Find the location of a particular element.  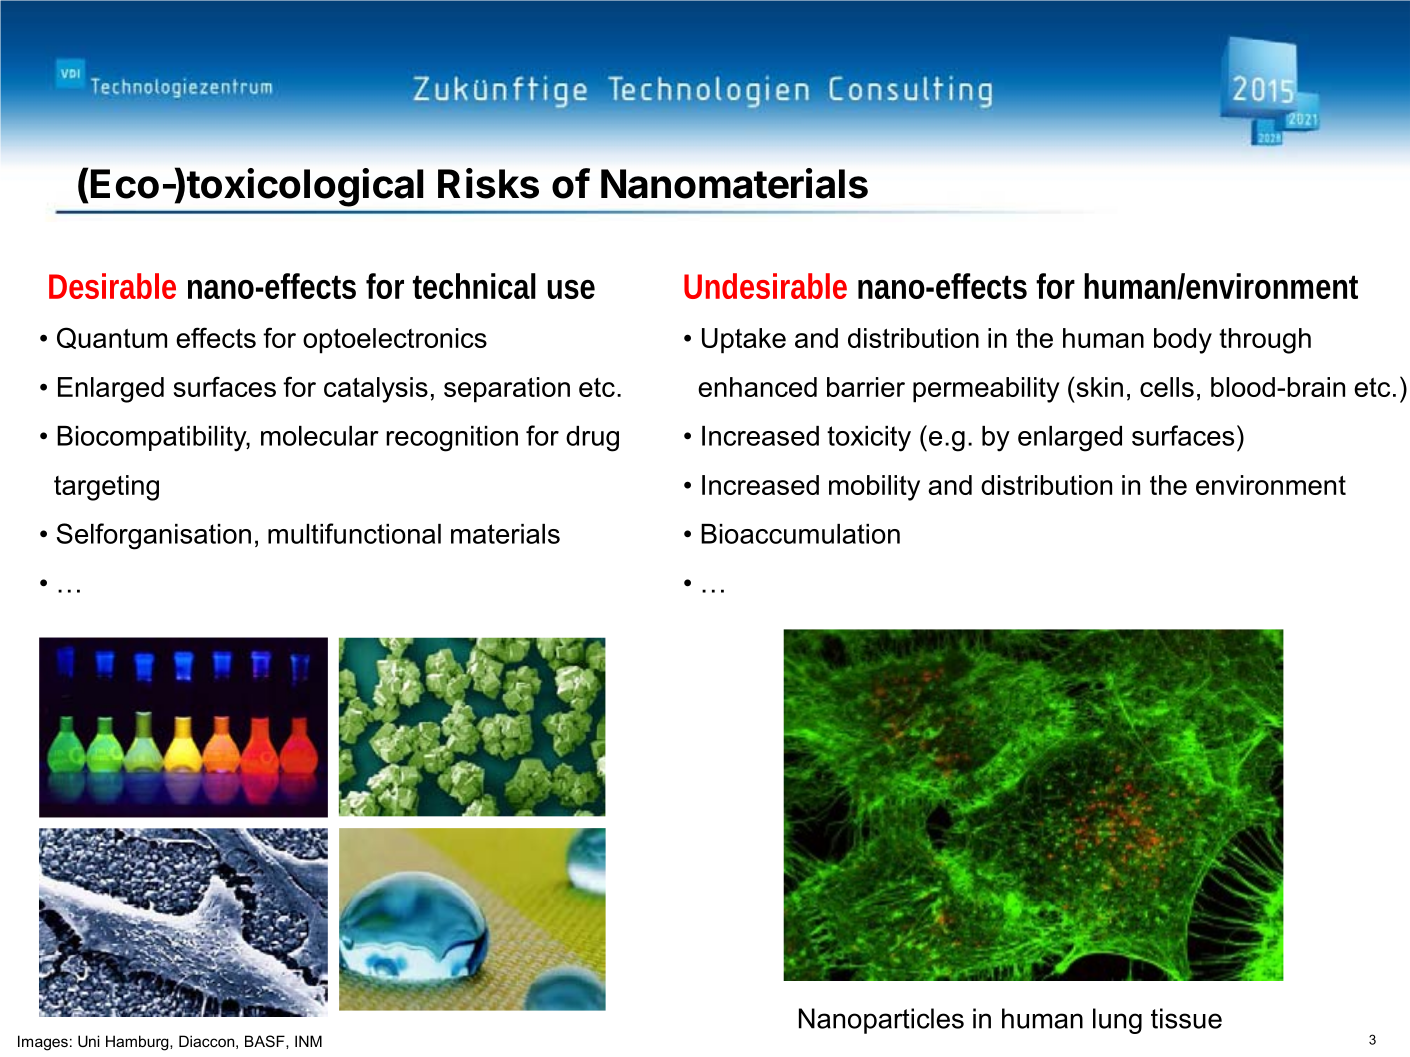

Uni is located at coordinates (88, 1041).
